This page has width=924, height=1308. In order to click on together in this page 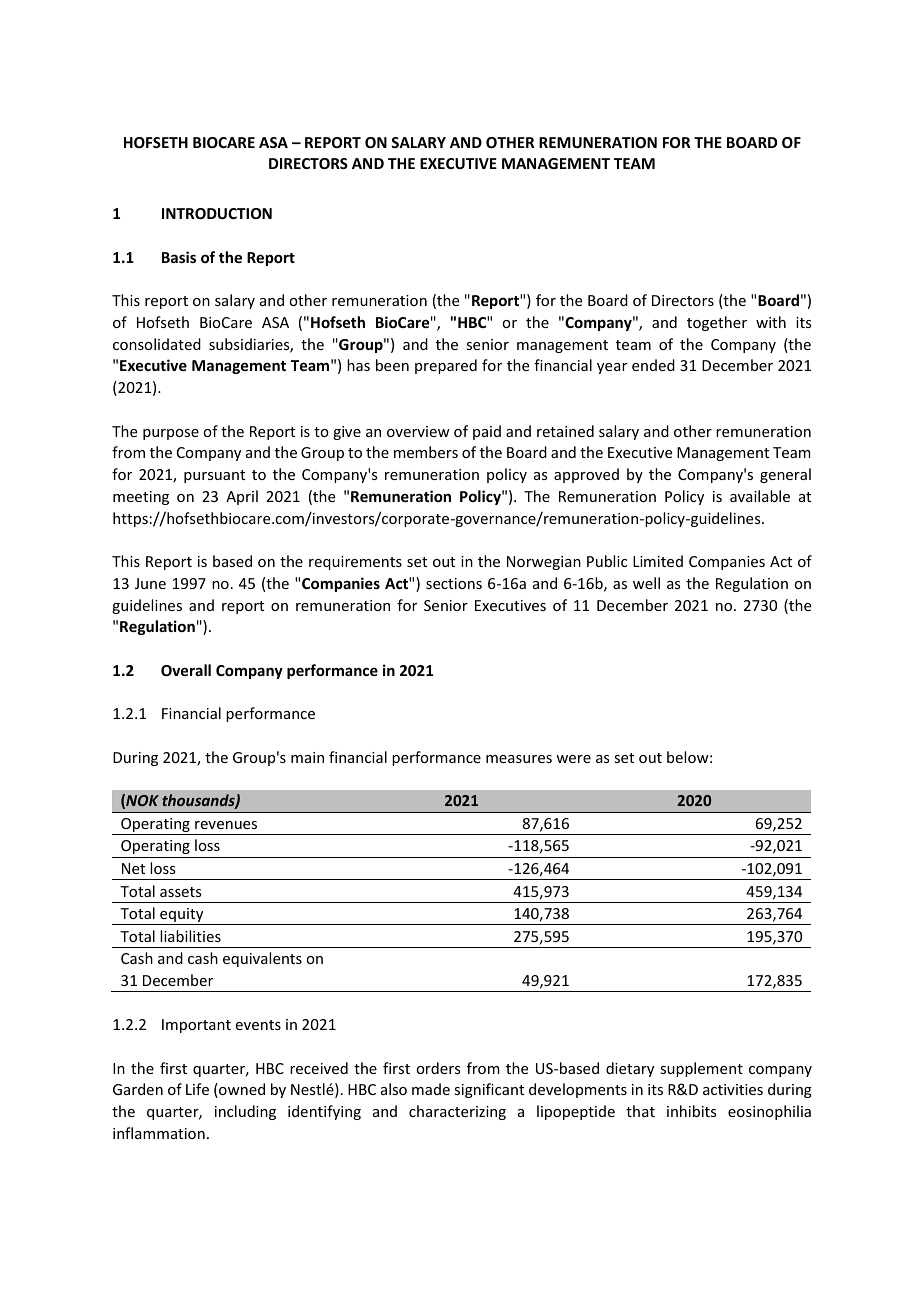, I will do `click(717, 323)`.
